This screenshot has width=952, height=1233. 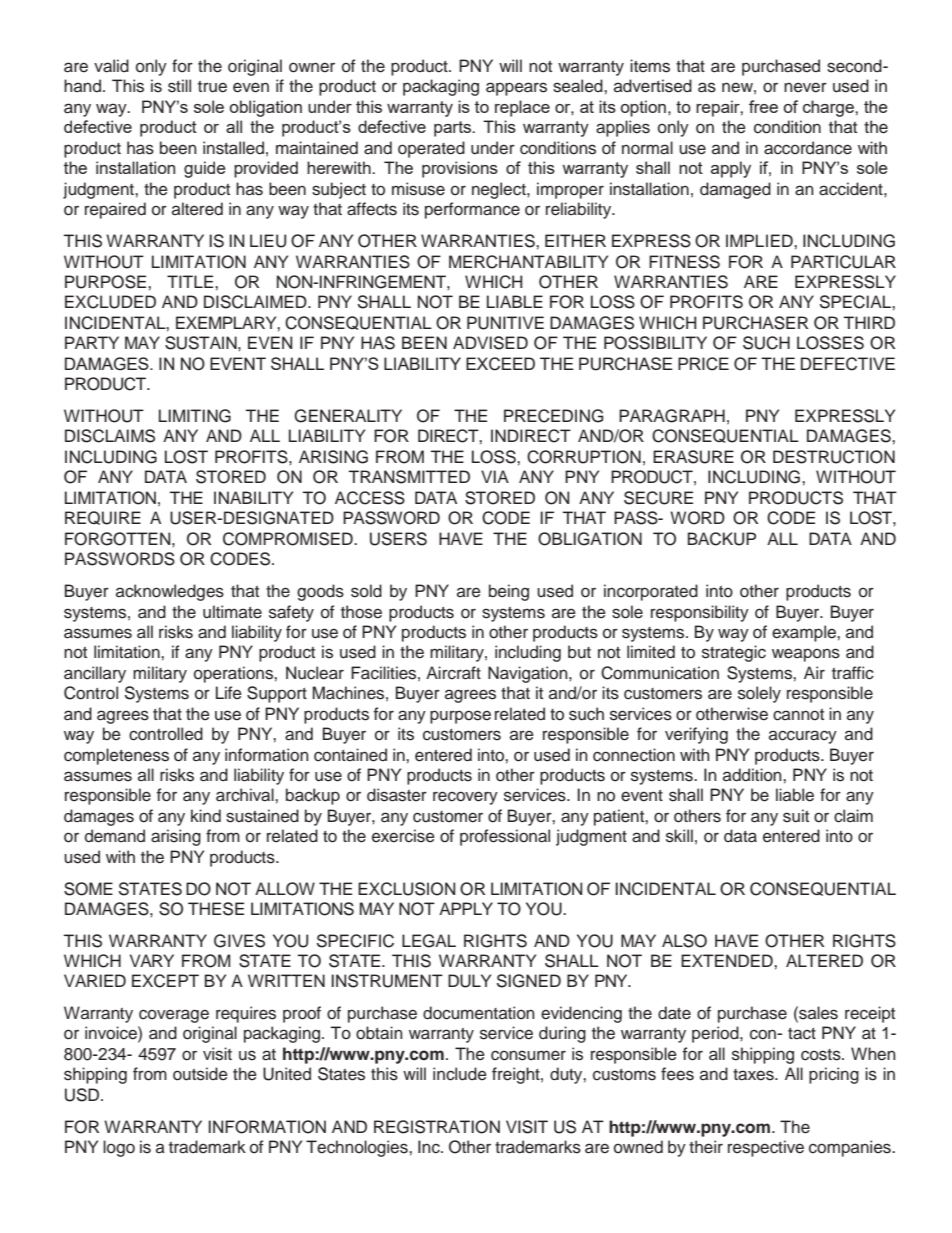 I want to click on REGISTRATION, so click(x=437, y=1127).
